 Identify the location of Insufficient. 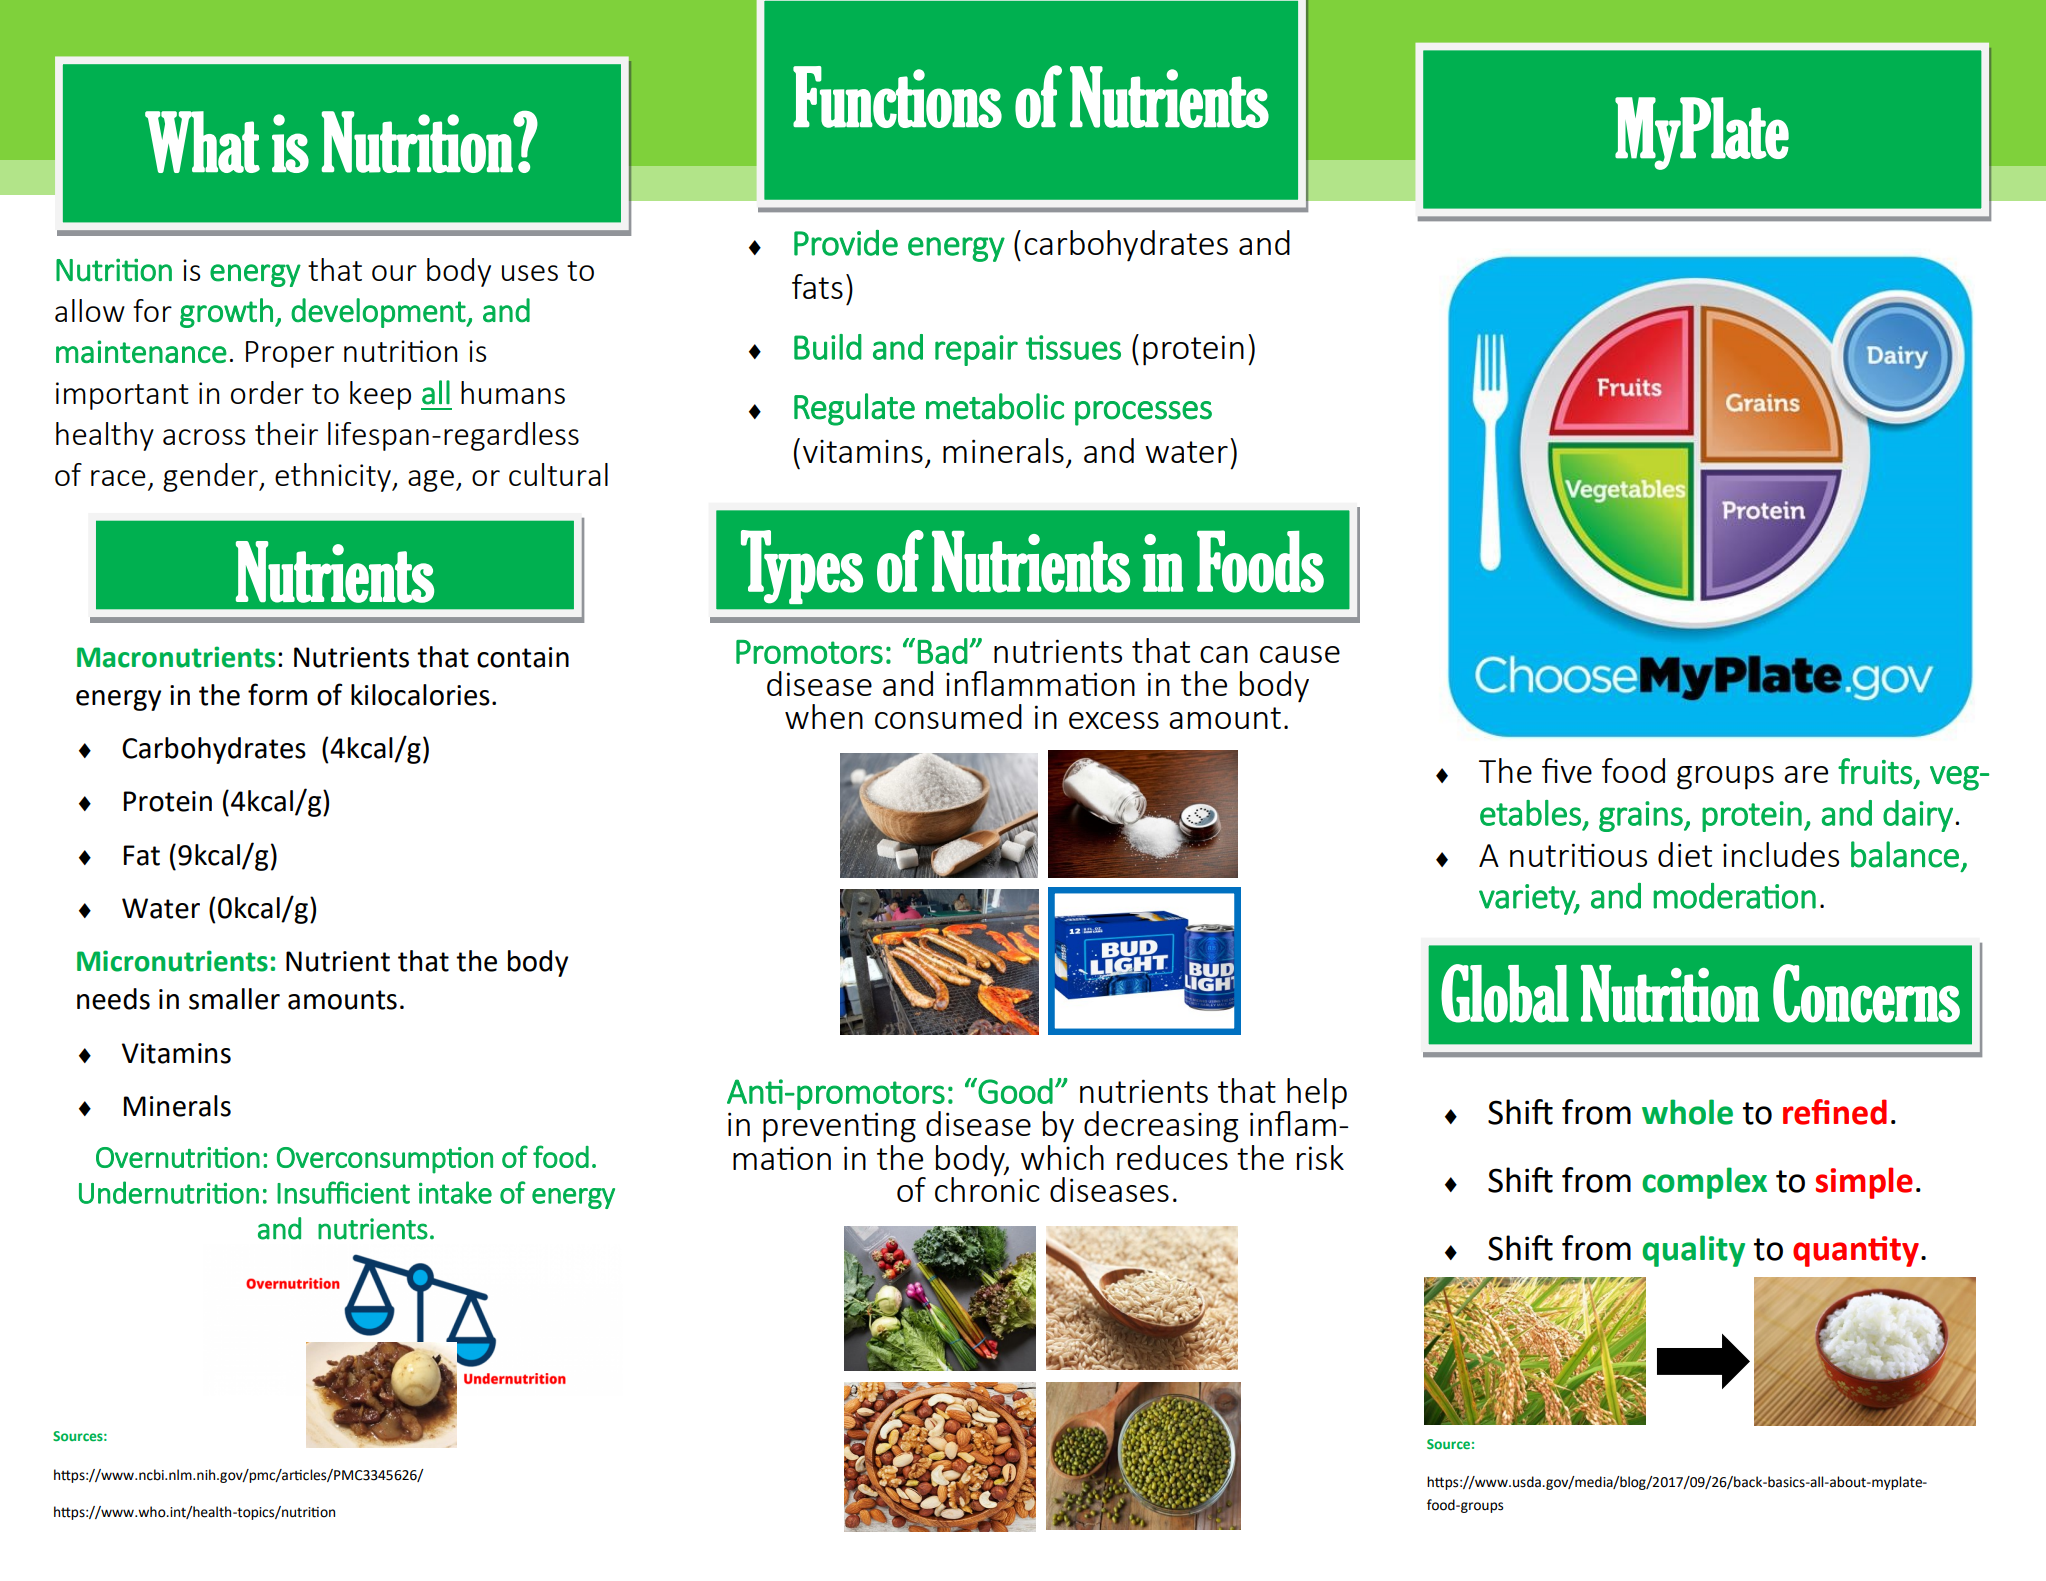
(343, 1192).
